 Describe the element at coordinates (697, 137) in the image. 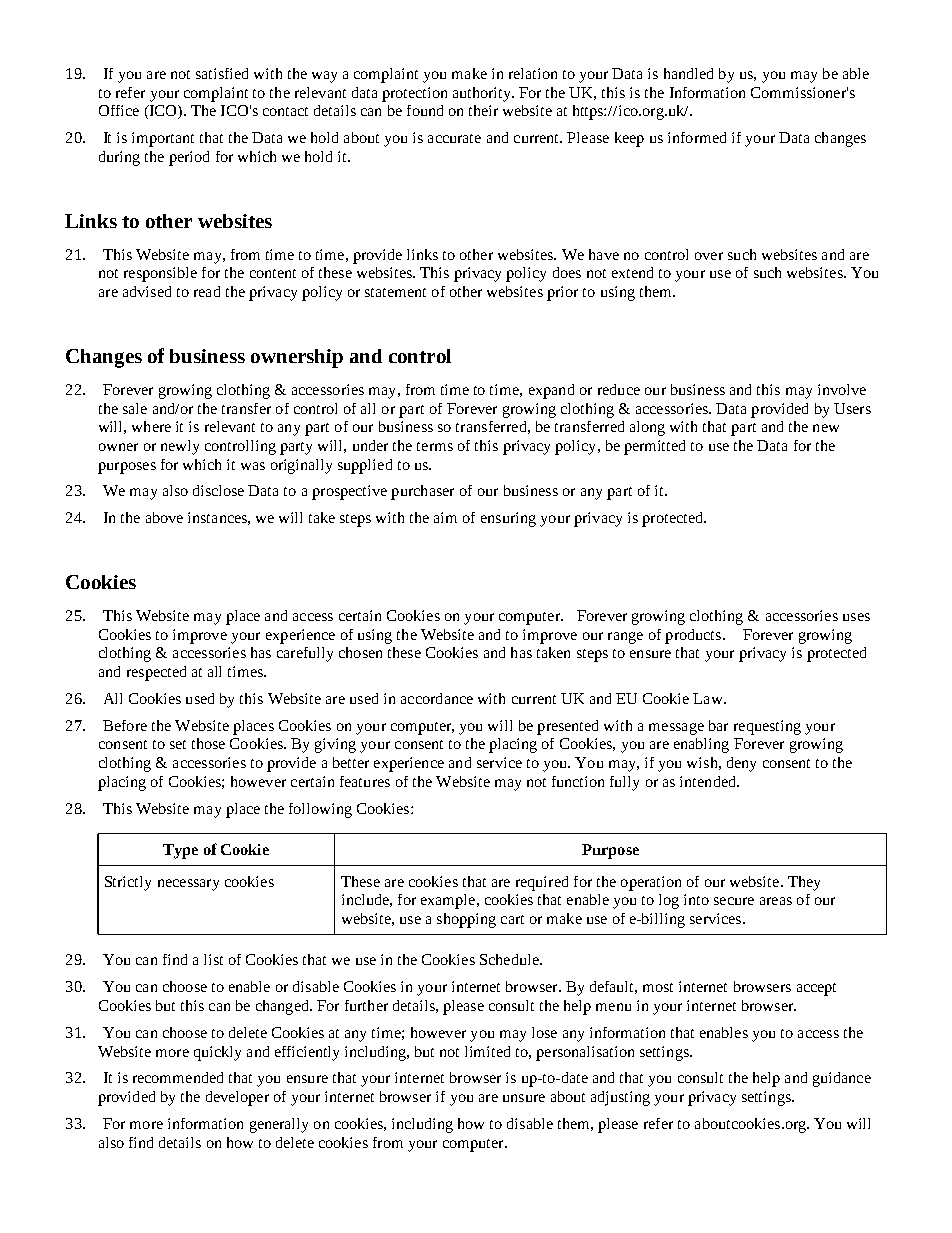

I see `informed` at that location.
